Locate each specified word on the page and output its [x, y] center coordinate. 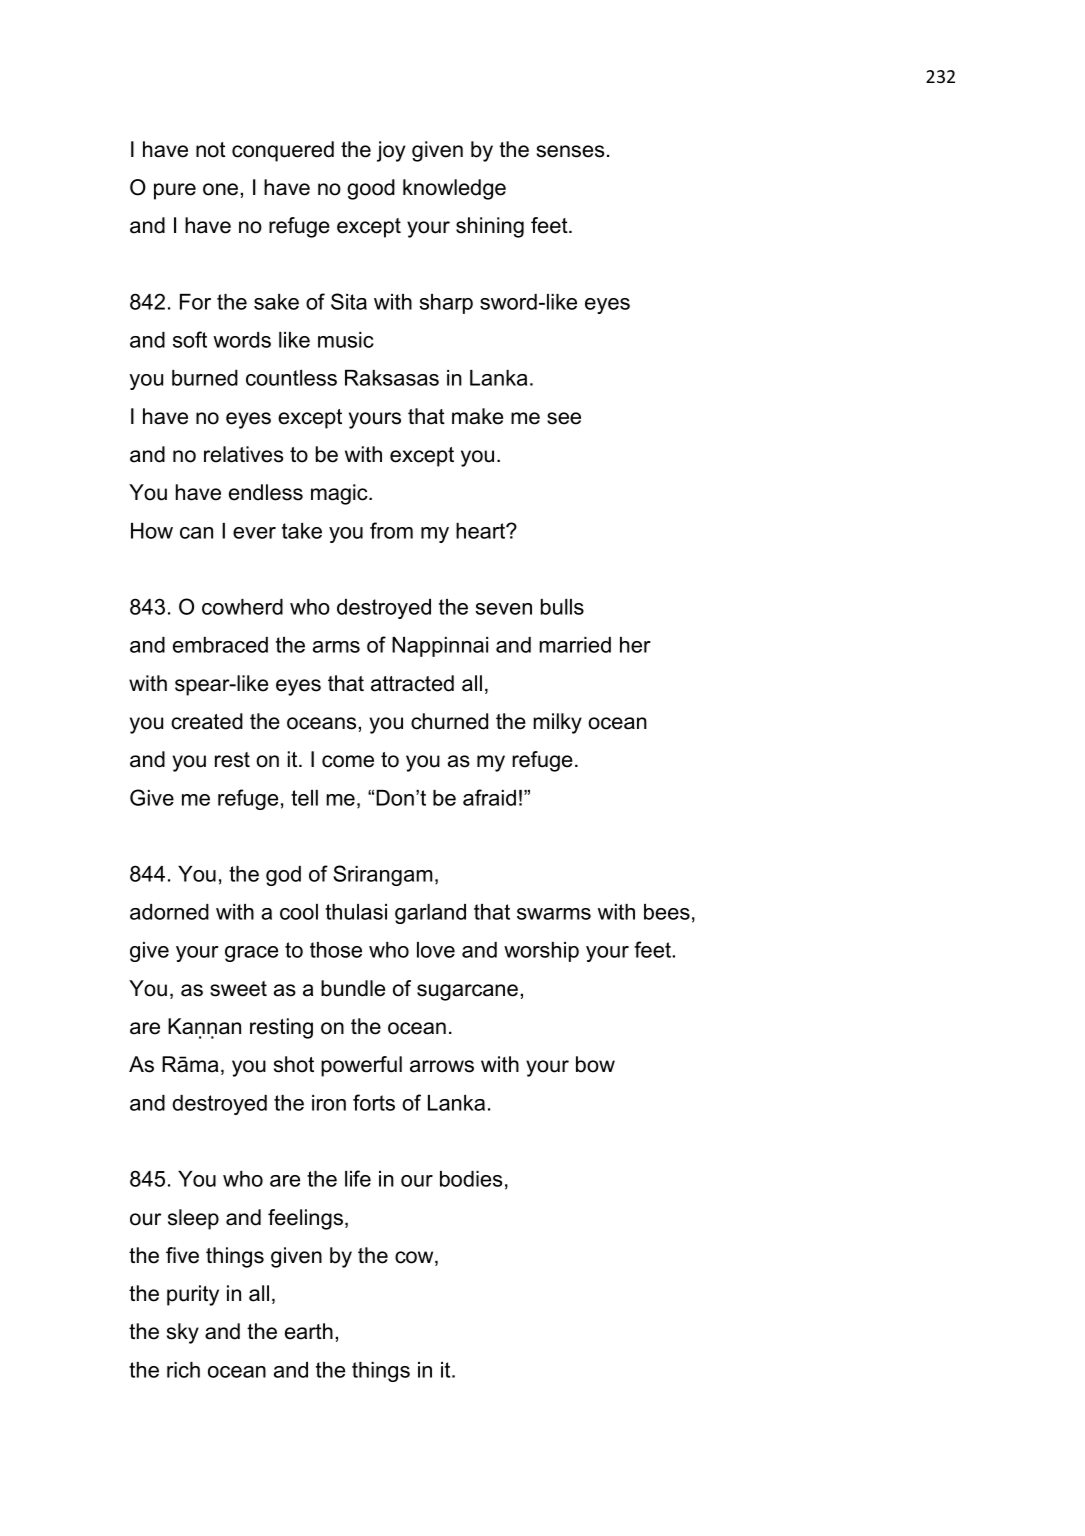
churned [449, 721]
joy [391, 151]
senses [570, 151]
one [220, 189]
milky [557, 723]
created [207, 721]
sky [183, 1333]
